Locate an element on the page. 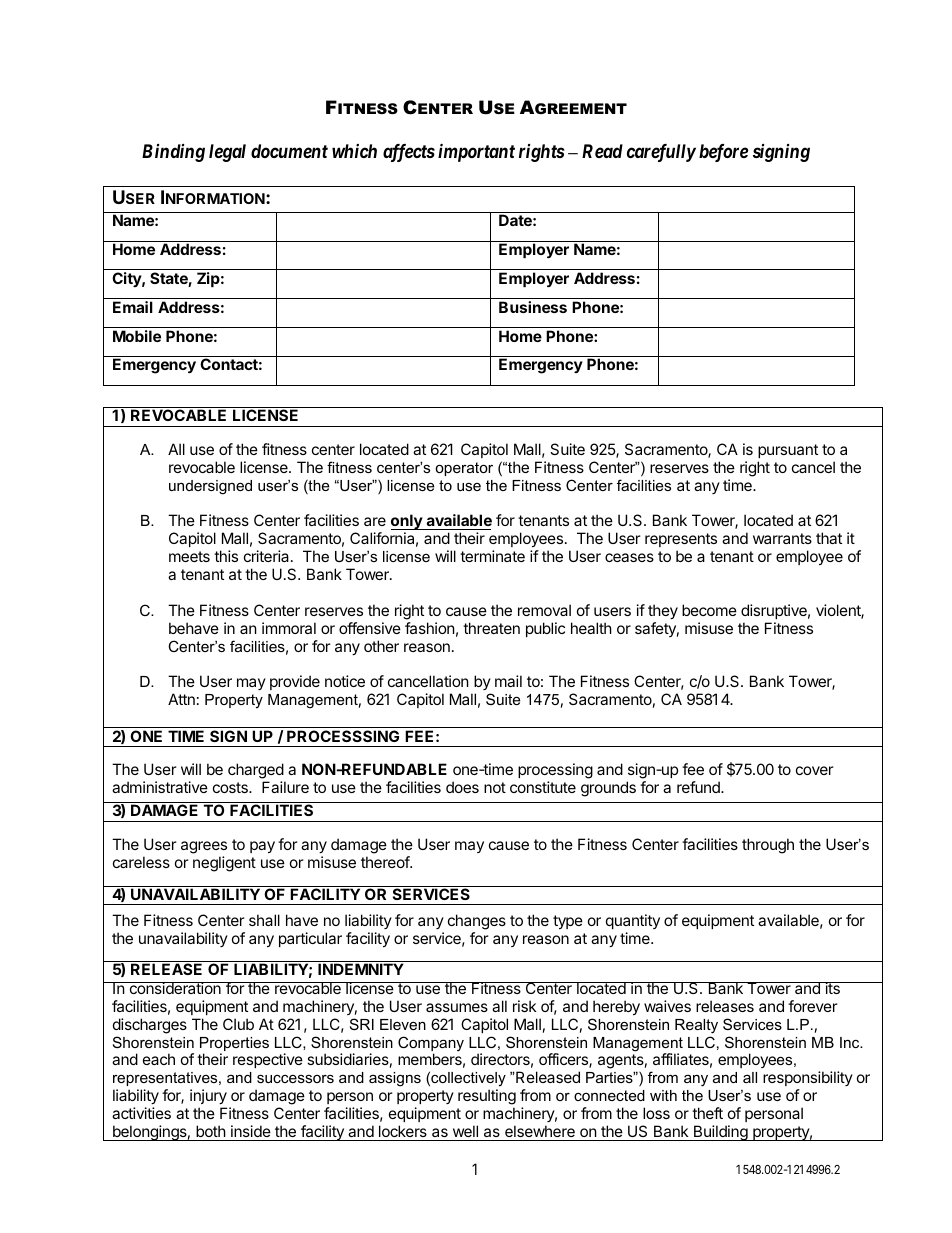 The image size is (952, 1233). changes is located at coordinates (477, 922).
